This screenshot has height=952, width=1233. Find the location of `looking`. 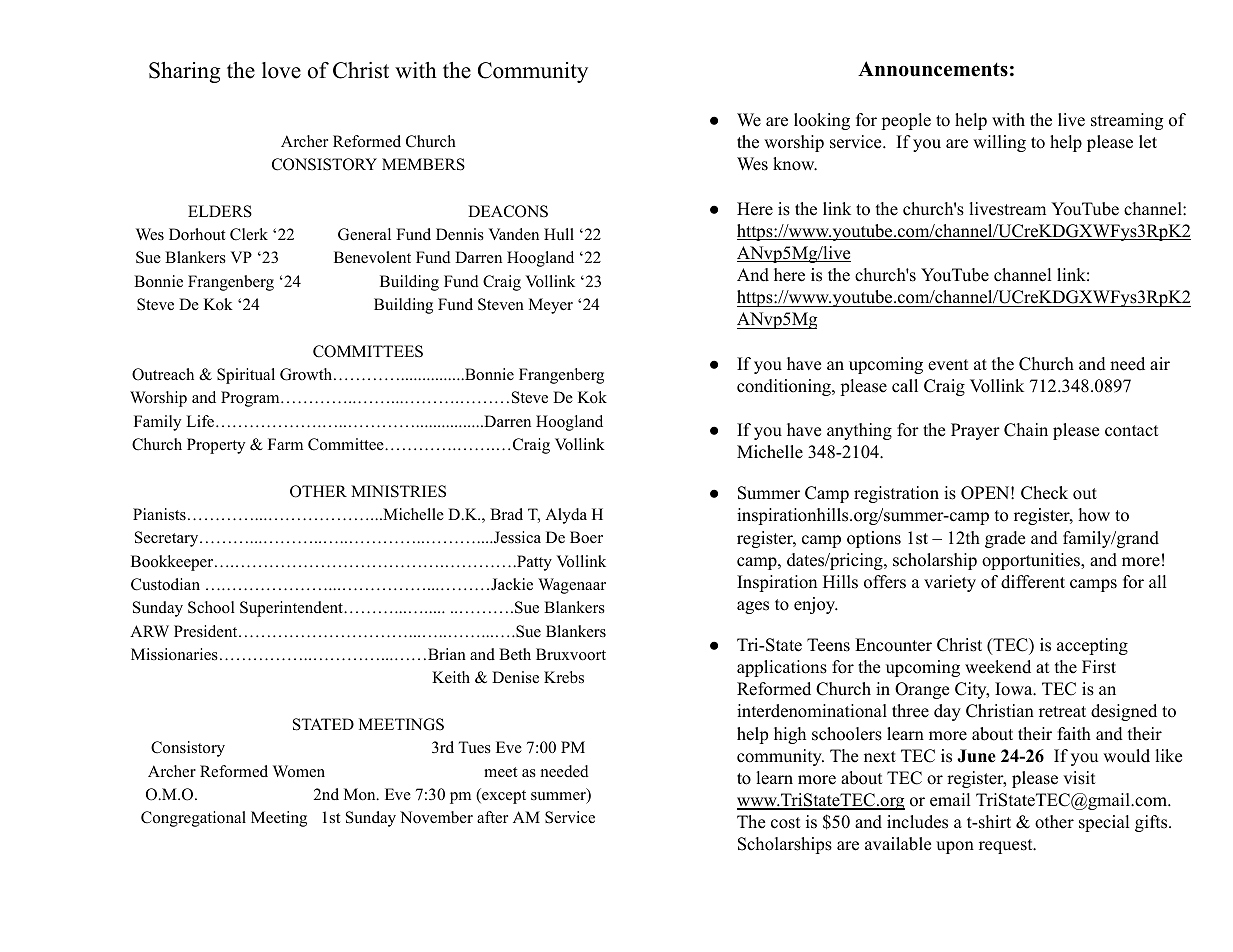

looking is located at coordinates (822, 121).
